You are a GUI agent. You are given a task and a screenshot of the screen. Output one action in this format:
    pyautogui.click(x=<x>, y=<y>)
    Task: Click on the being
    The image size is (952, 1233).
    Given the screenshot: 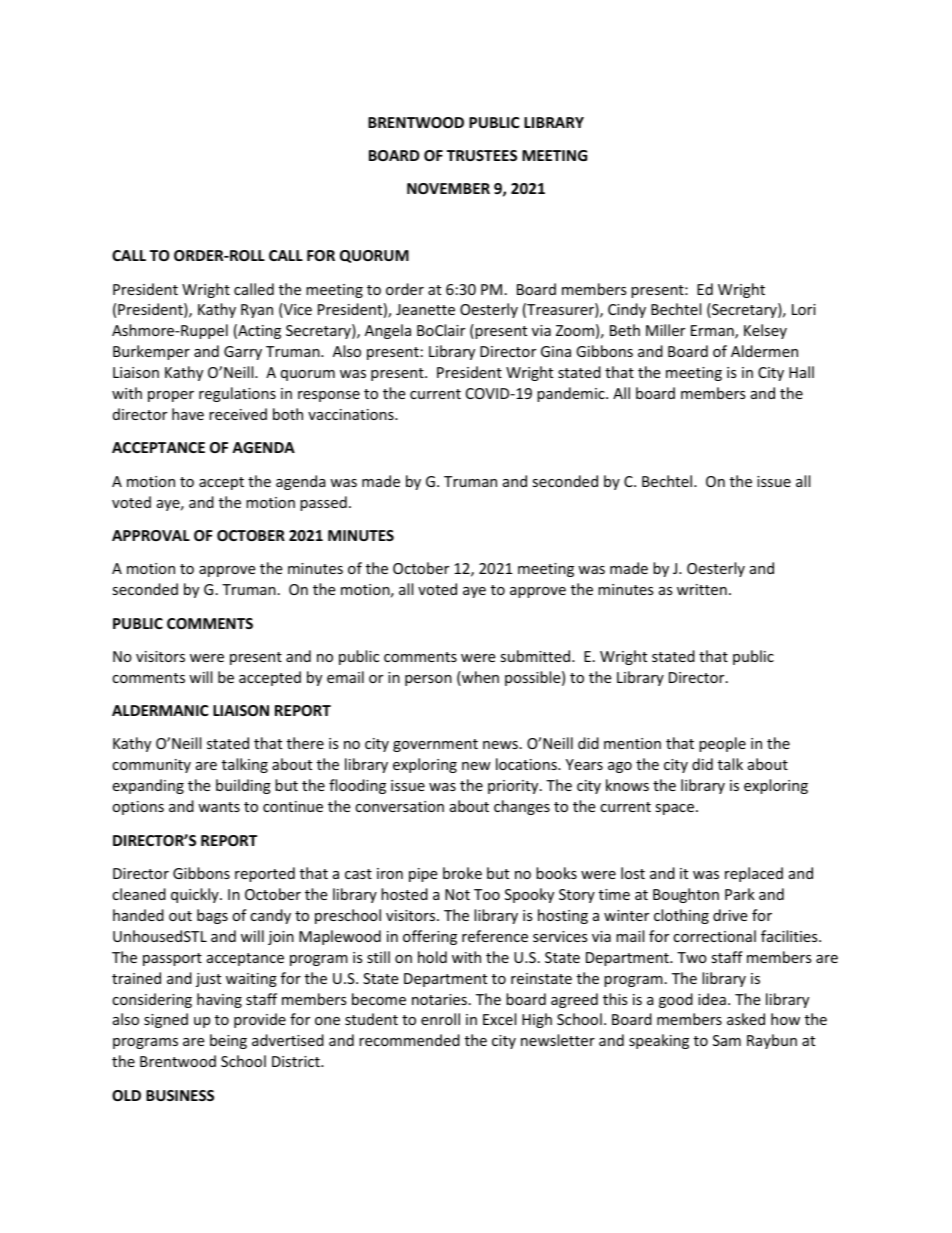 What is the action you would take?
    pyautogui.click(x=228, y=1041)
